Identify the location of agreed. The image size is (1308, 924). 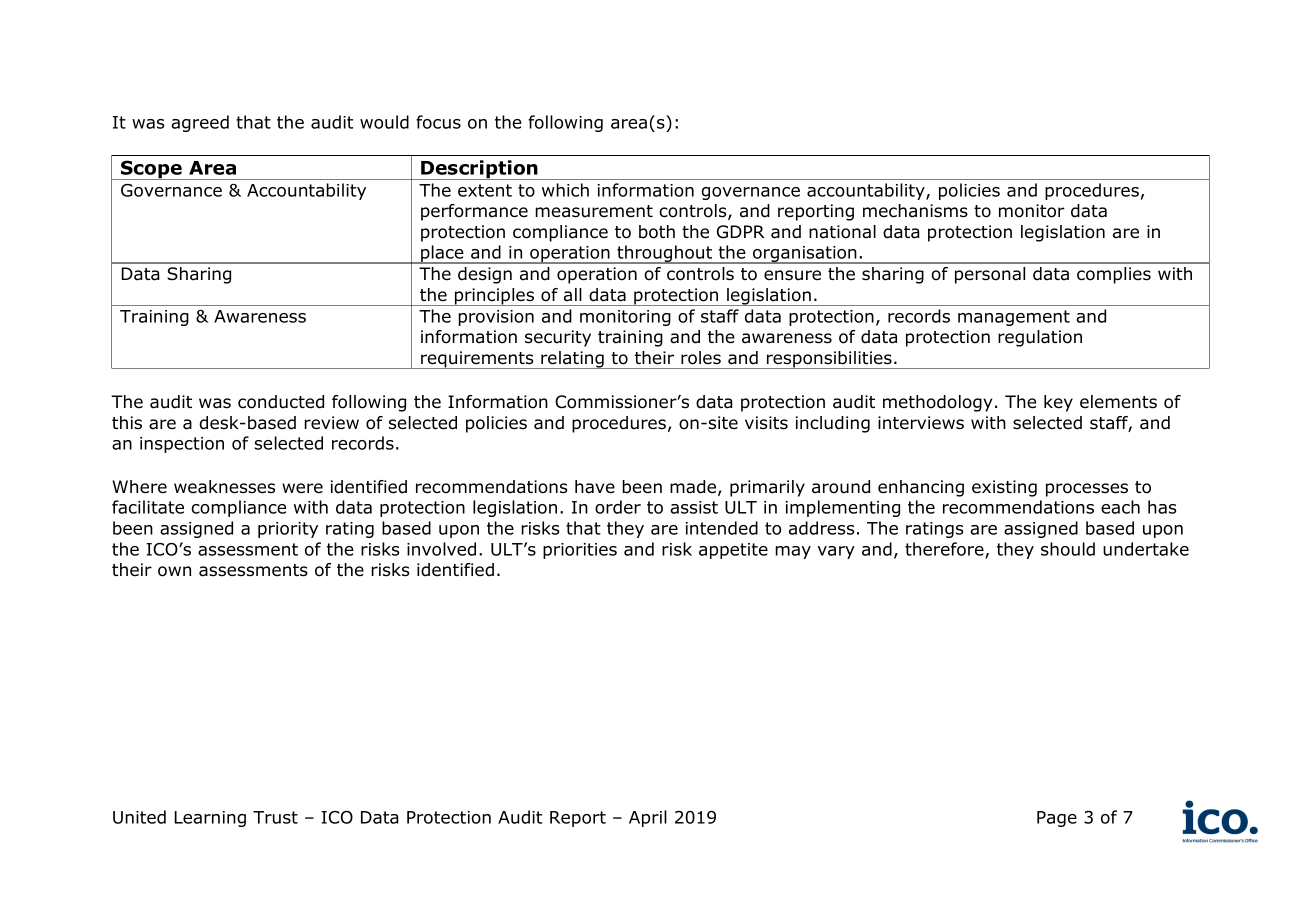
(200, 123).
